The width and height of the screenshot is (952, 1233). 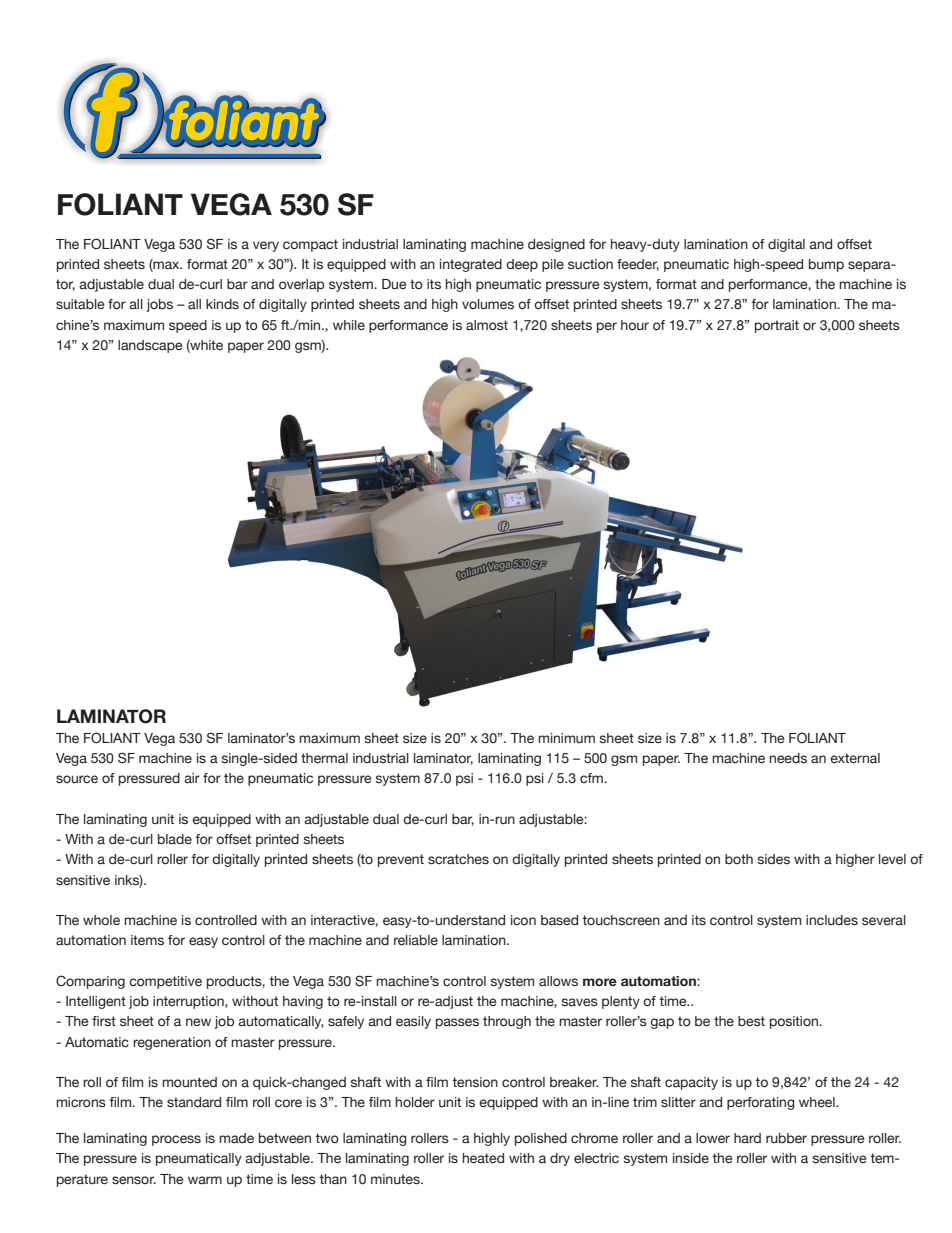 What do you see at coordinates (205, 1180) in the screenshot?
I see `warm` at bounding box center [205, 1180].
